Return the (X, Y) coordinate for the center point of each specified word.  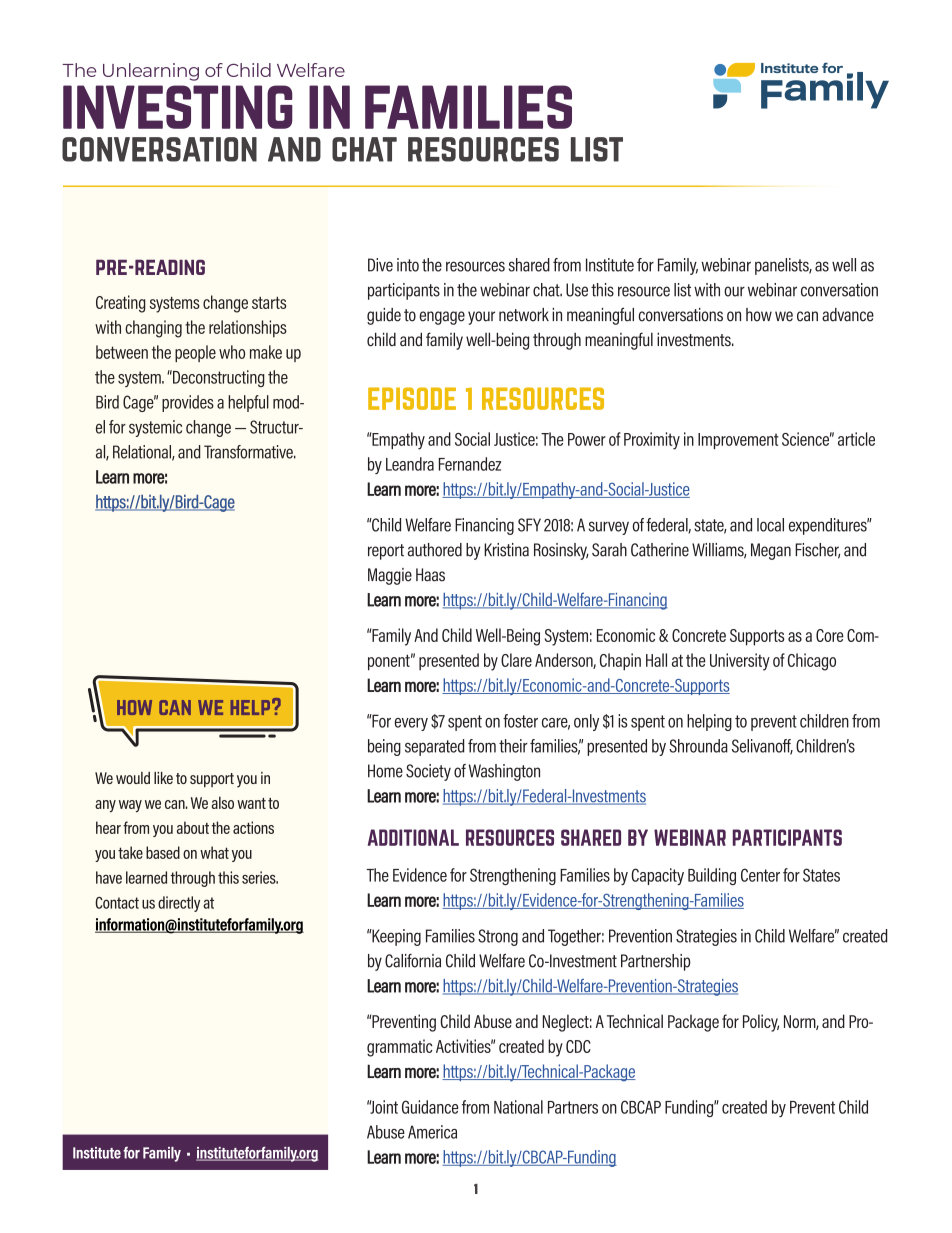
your (481, 318)
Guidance (430, 1107)
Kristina (506, 550)
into (408, 265)
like (163, 778)
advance (848, 315)
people (195, 353)
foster (520, 721)
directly (179, 904)
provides (188, 403)
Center (760, 875)
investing (178, 107)
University (740, 662)
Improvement (738, 441)
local (770, 525)
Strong (498, 937)
